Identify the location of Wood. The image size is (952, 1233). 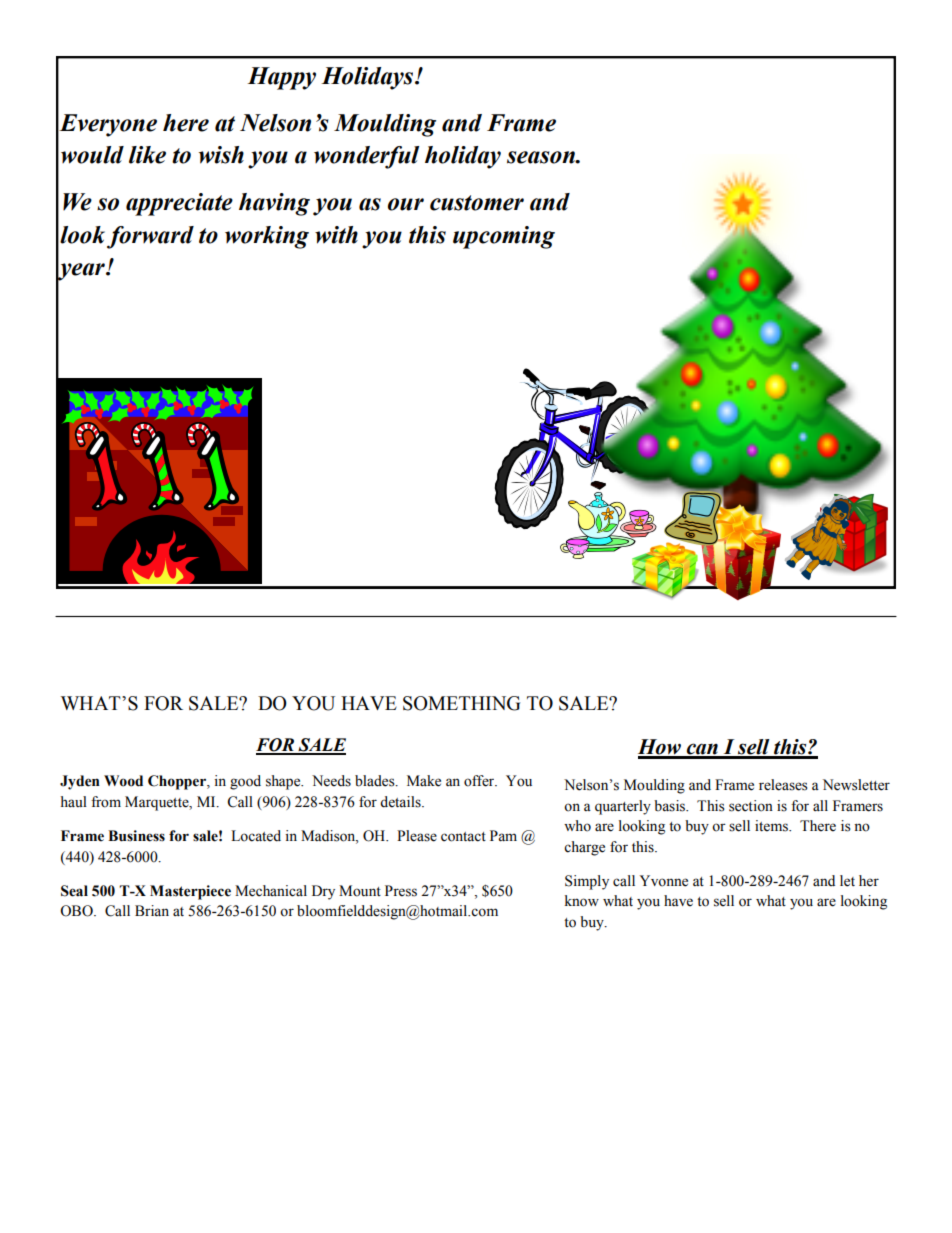
(123, 781).
